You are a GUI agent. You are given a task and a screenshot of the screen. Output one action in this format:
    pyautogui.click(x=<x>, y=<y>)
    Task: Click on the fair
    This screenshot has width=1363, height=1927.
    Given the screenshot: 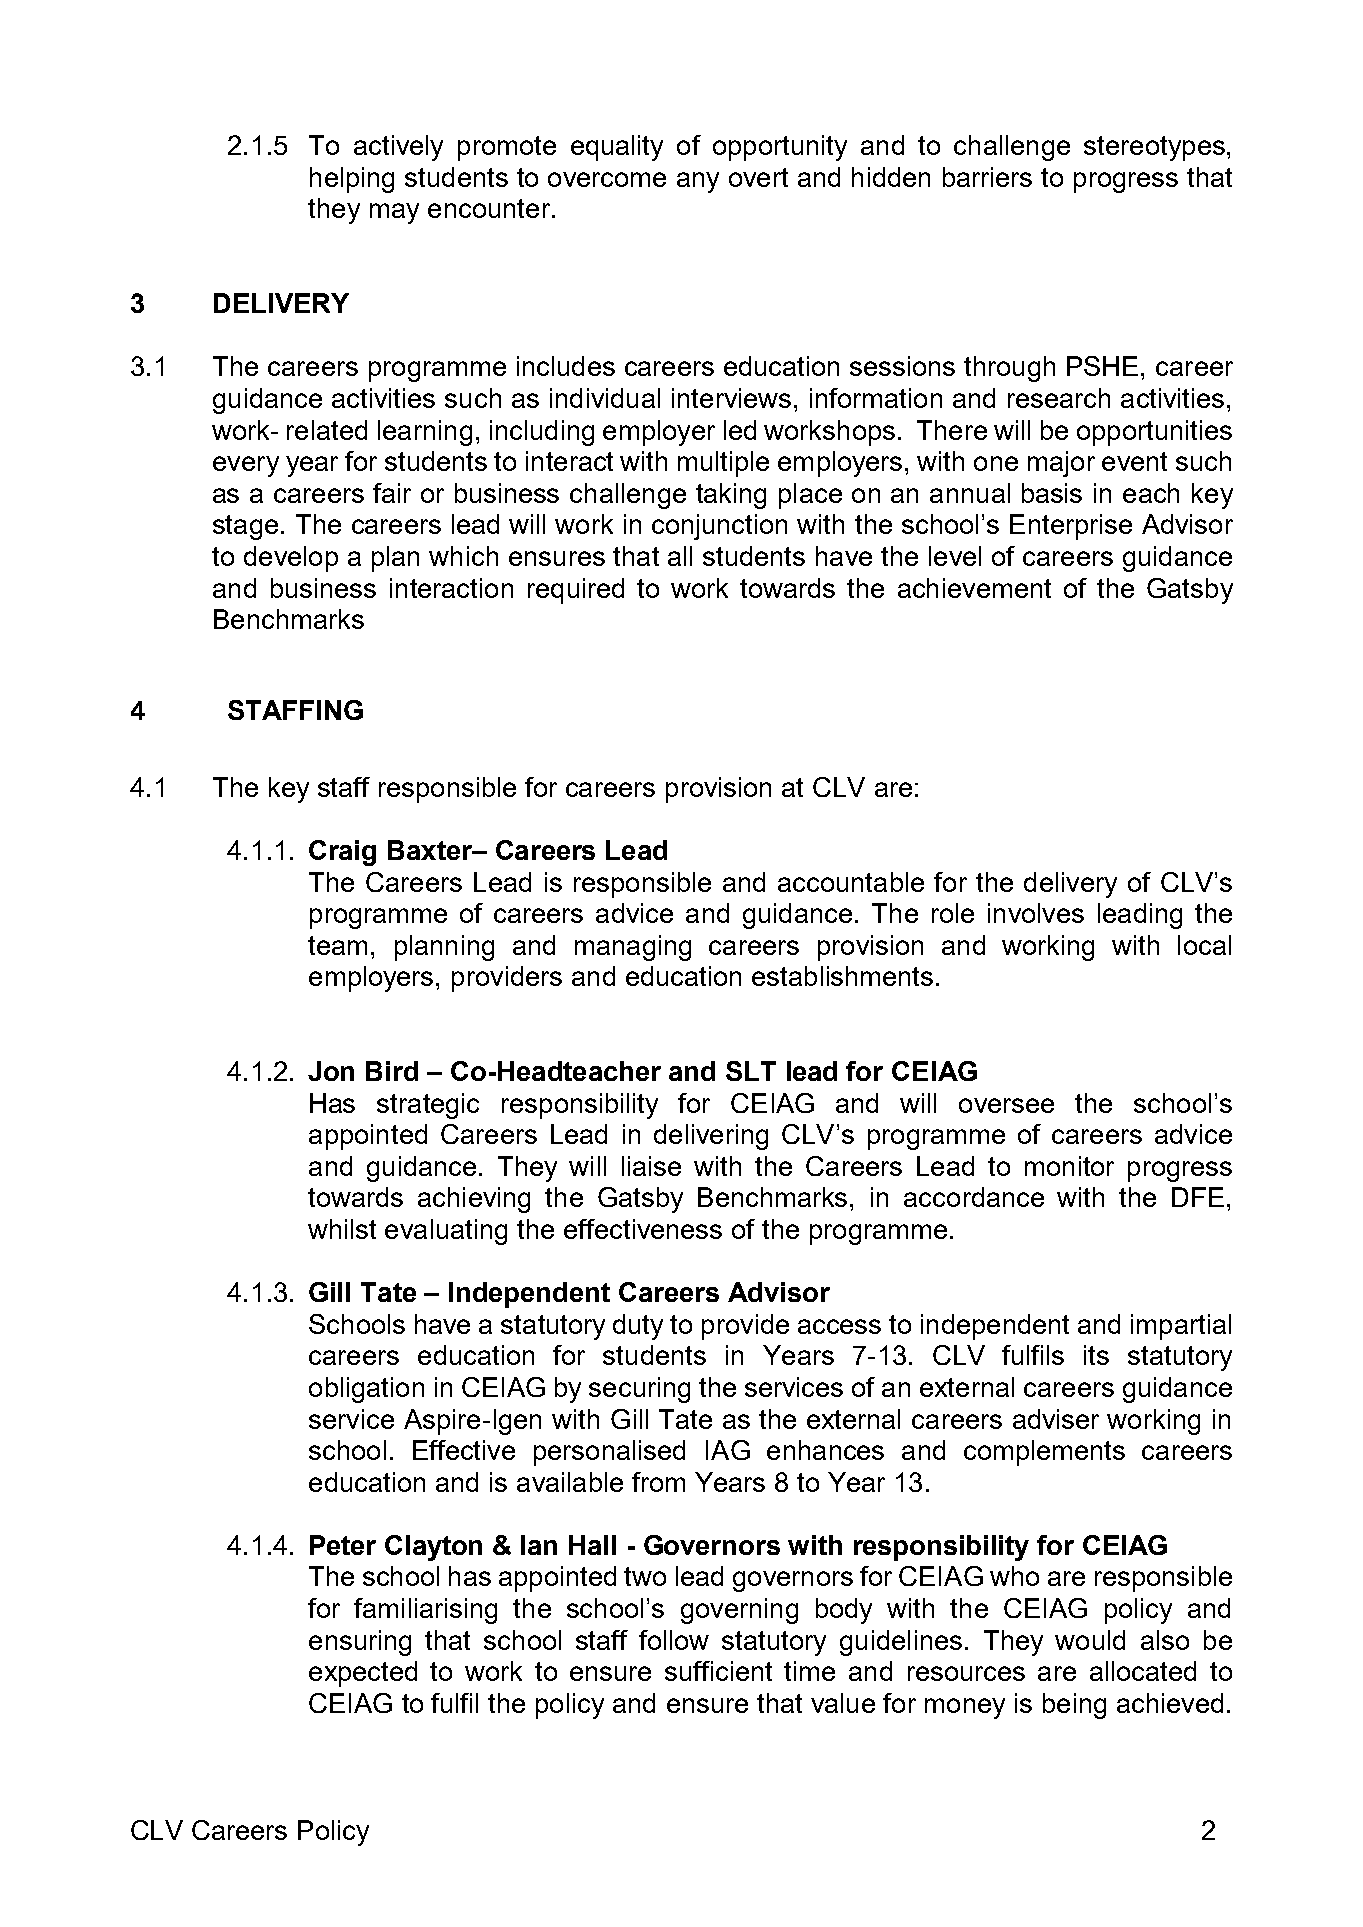 What is the action you would take?
    pyautogui.click(x=392, y=493)
